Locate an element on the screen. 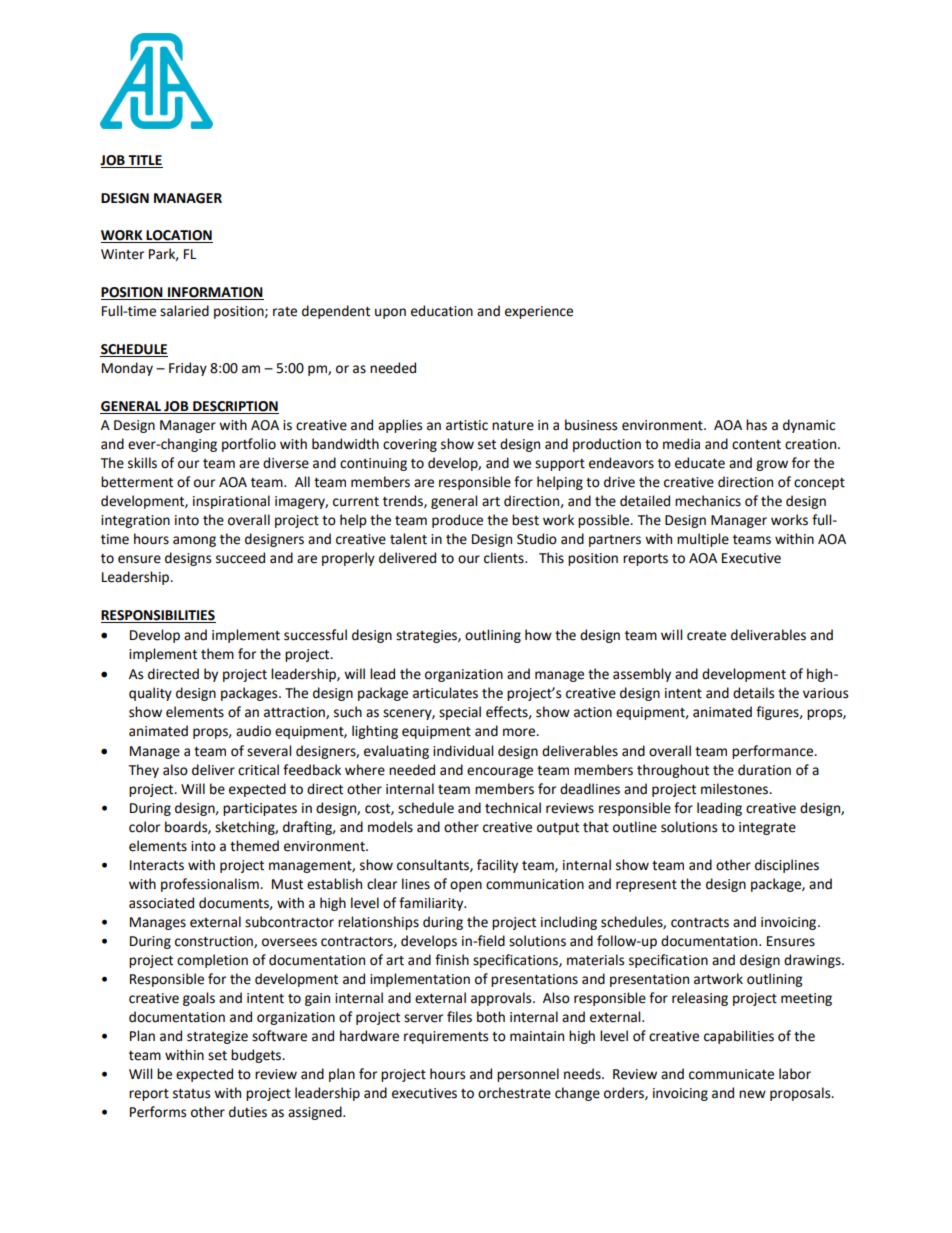  create is located at coordinates (706, 636).
